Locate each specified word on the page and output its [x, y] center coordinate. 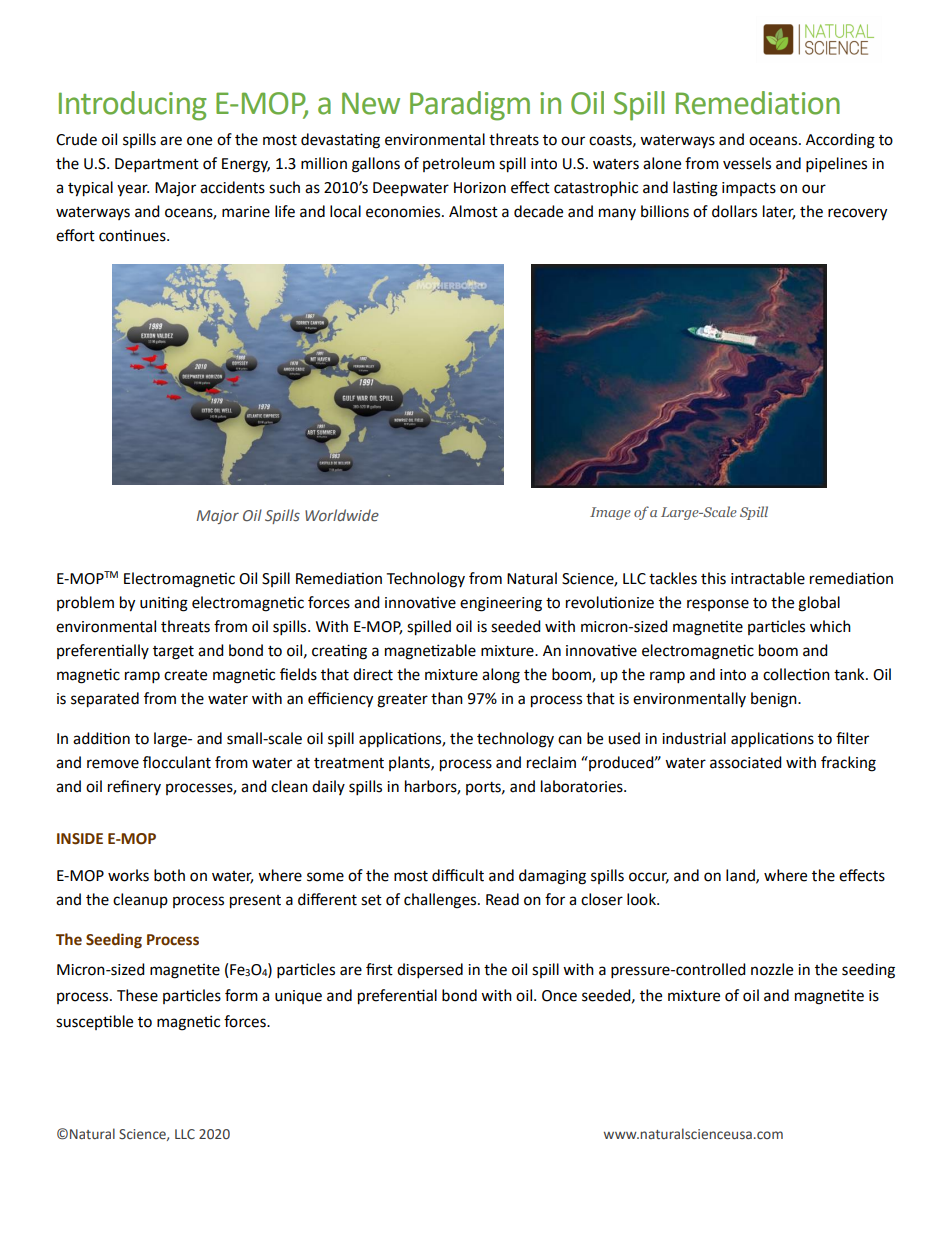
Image [610, 513]
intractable [768, 578]
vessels [747, 163]
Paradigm [470, 106]
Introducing [133, 106]
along [501, 676]
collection [796, 674]
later [779, 212]
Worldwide [342, 515]
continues [133, 235]
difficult [458, 875]
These [137, 995]
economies [404, 212]
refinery [134, 787]
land [741, 876]
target [173, 653]
